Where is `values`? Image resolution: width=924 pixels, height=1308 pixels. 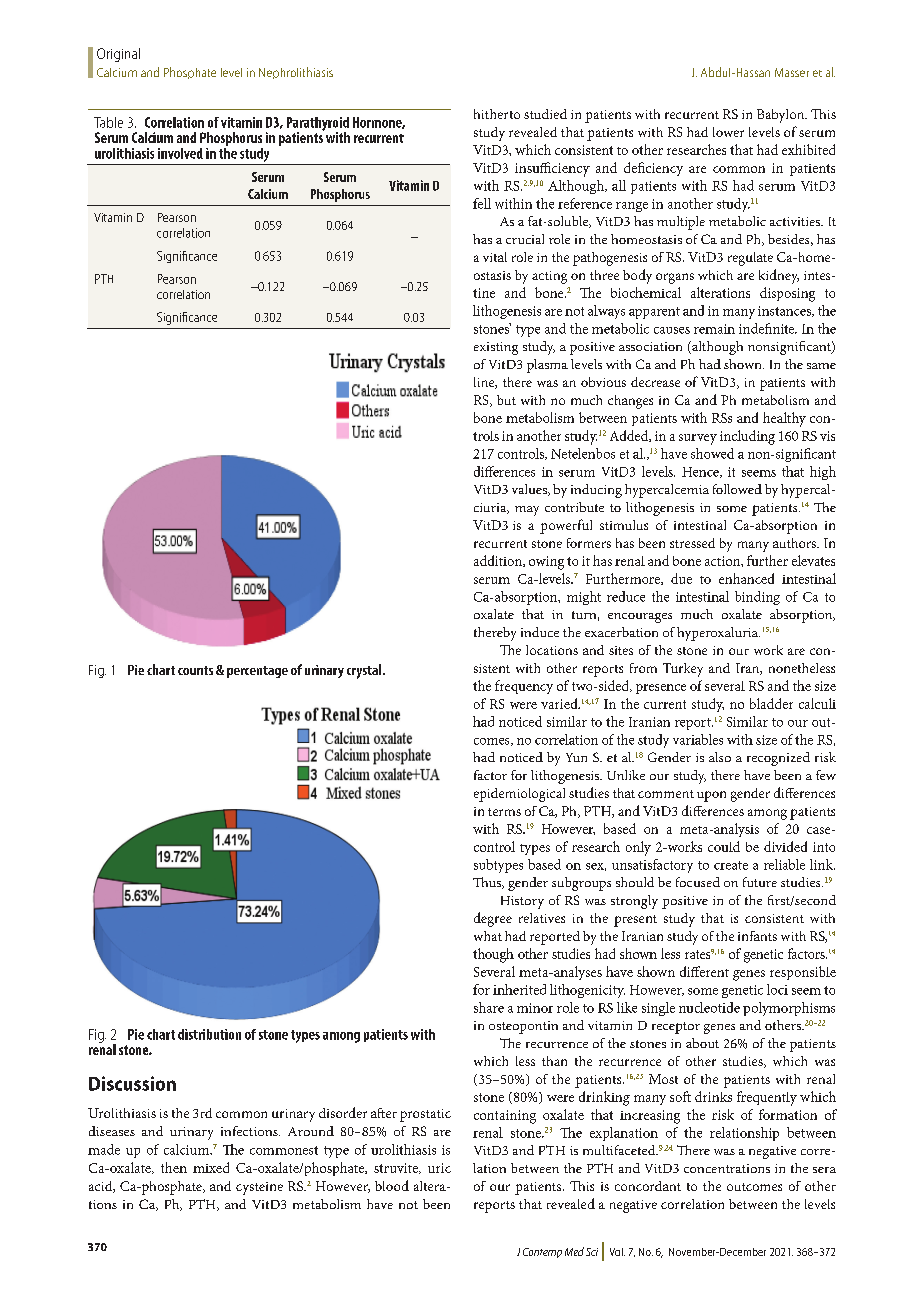
values is located at coordinates (530, 490).
